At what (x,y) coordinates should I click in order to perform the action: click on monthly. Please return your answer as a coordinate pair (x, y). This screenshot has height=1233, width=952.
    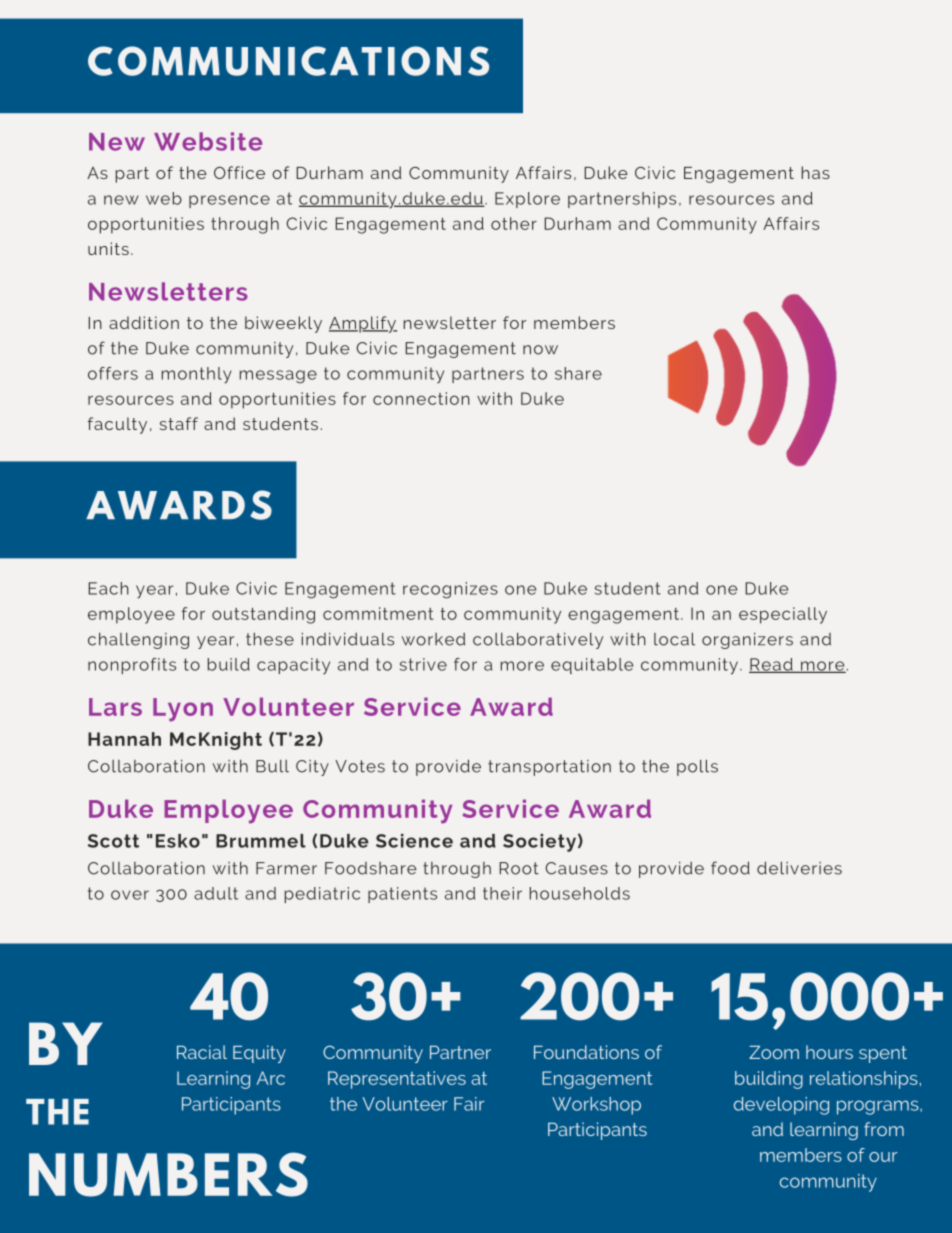
    Looking at the image, I should click on (197, 375).
